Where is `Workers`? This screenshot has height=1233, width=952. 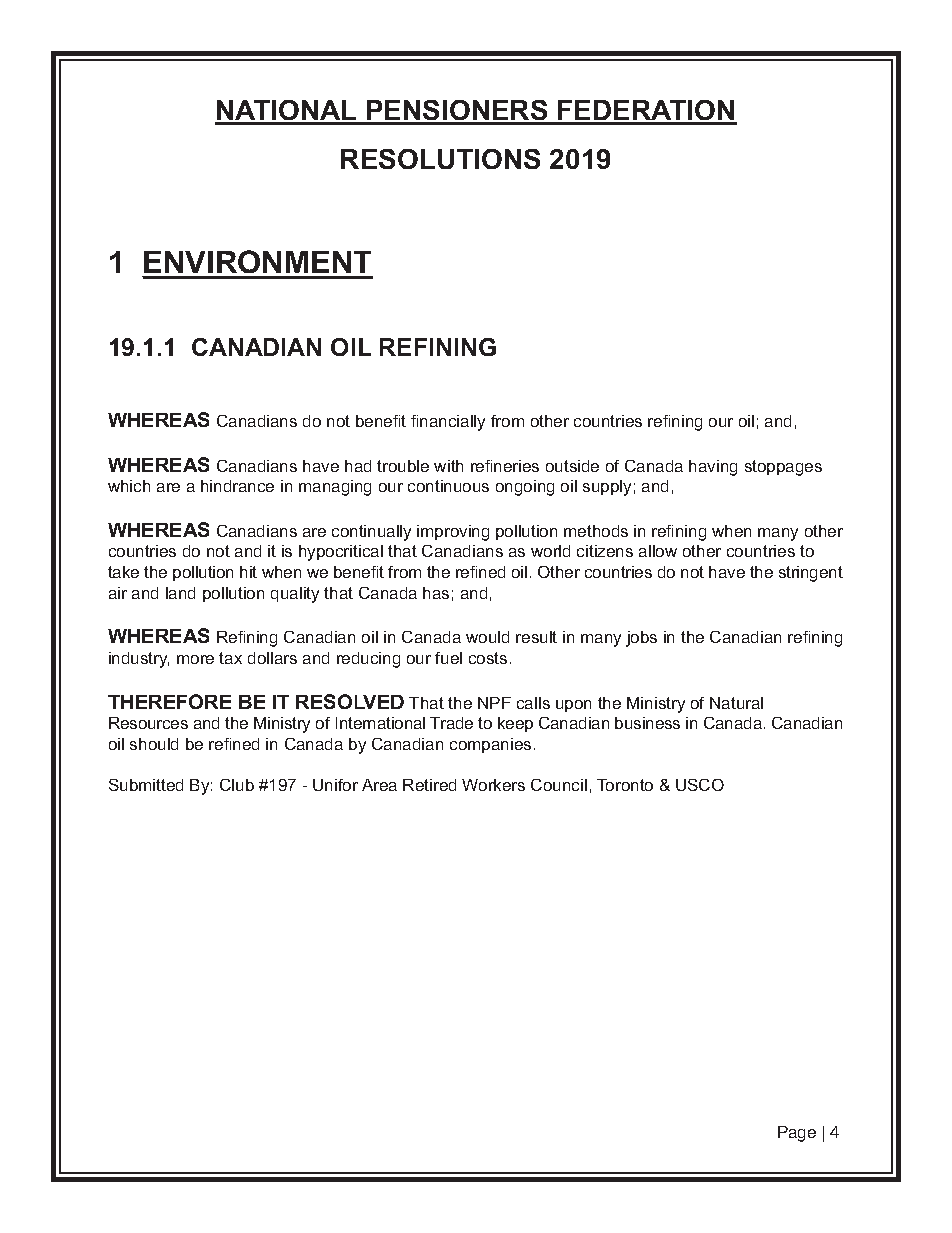
Workers is located at coordinates (493, 785).
